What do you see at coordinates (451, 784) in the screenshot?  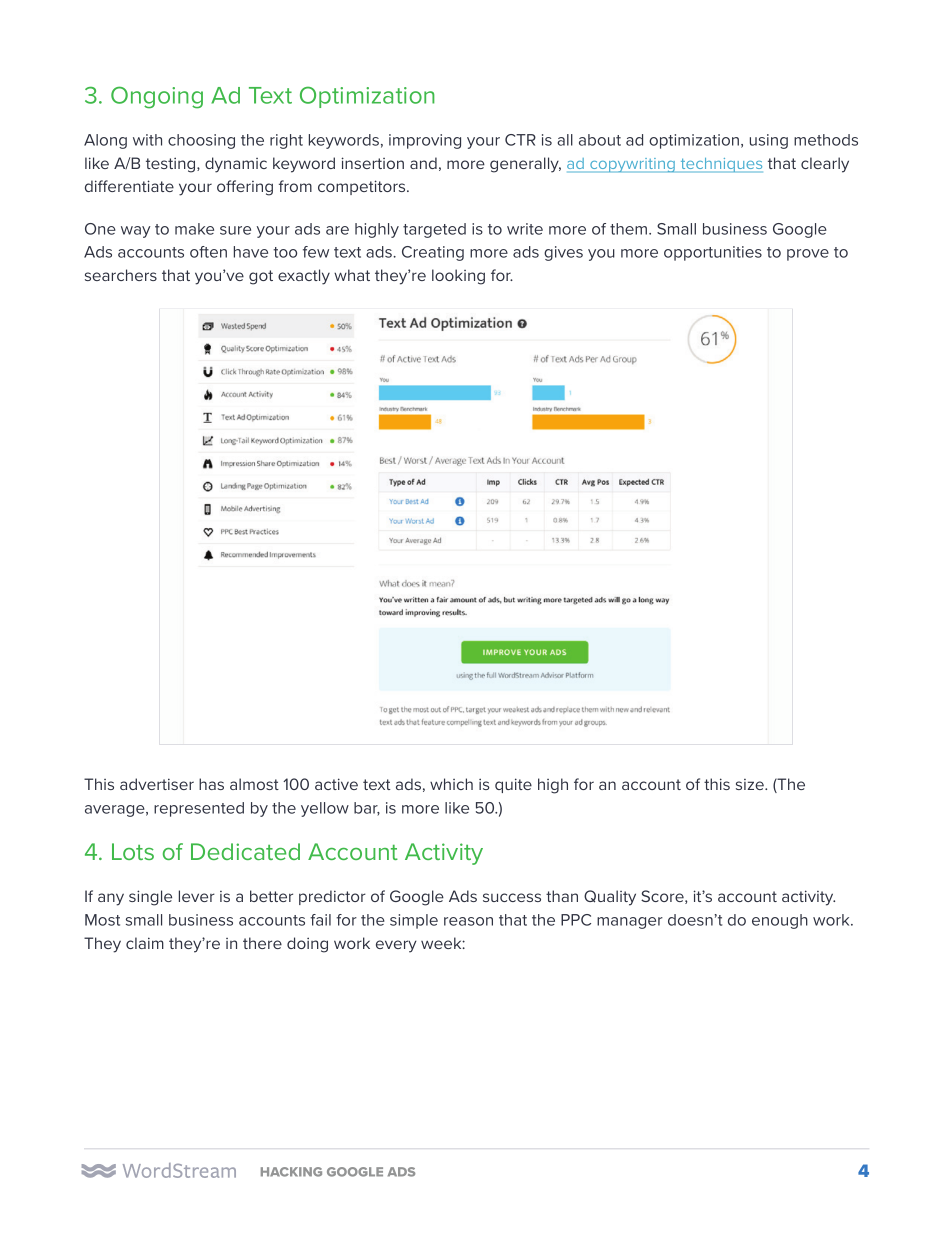 I see `which` at bounding box center [451, 784].
